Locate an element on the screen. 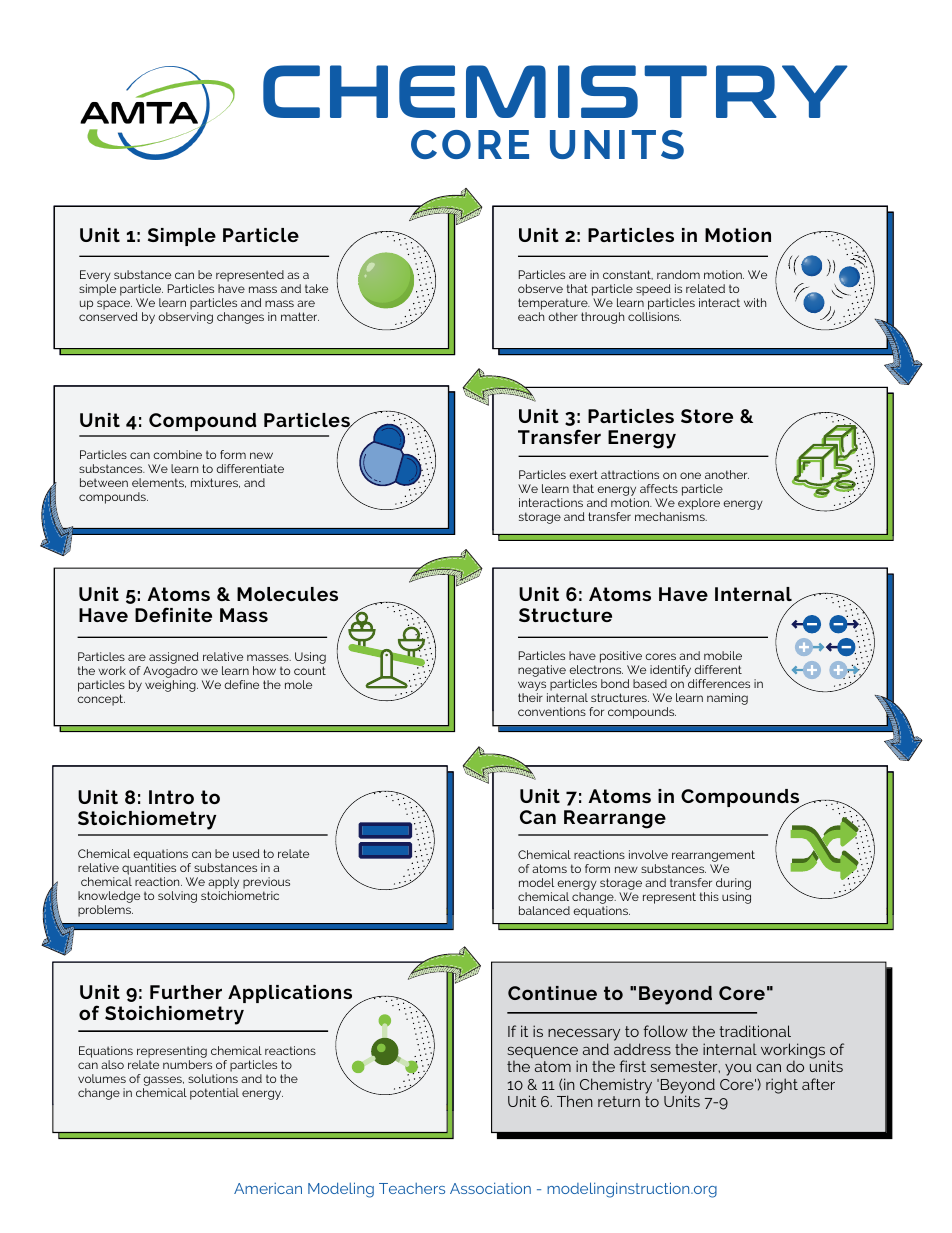 The width and height of the screenshot is (952, 1233). their is located at coordinates (530, 697).
